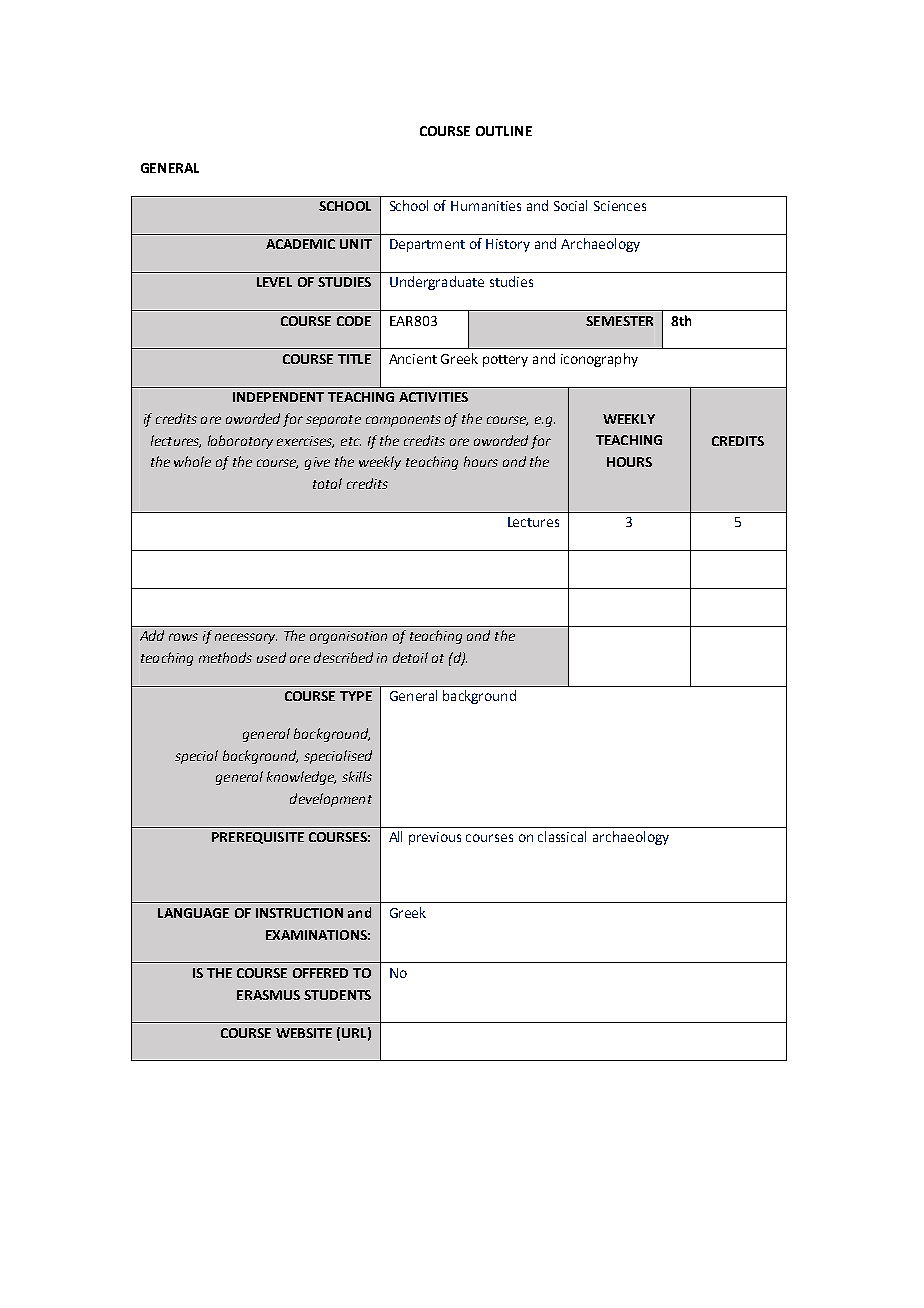 The image size is (924, 1308). What do you see at coordinates (395, 836) in the screenshot?
I see `All` at bounding box center [395, 836].
